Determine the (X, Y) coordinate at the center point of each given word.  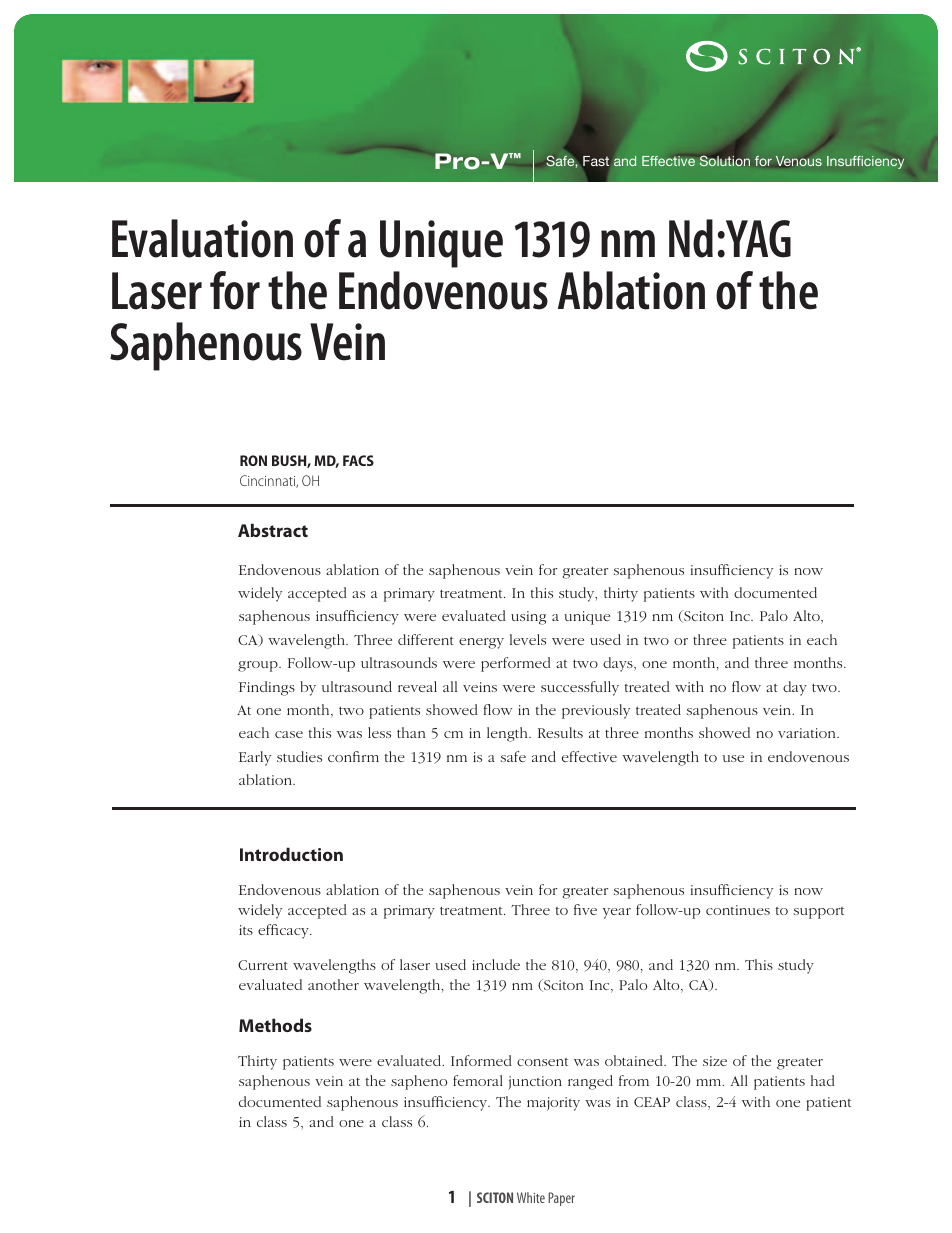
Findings (267, 688)
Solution (725, 159)
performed (516, 664)
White (531, 1197)
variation (808, 733)
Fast (596, 161)
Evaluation (202, 238)
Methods (275, 1025)
